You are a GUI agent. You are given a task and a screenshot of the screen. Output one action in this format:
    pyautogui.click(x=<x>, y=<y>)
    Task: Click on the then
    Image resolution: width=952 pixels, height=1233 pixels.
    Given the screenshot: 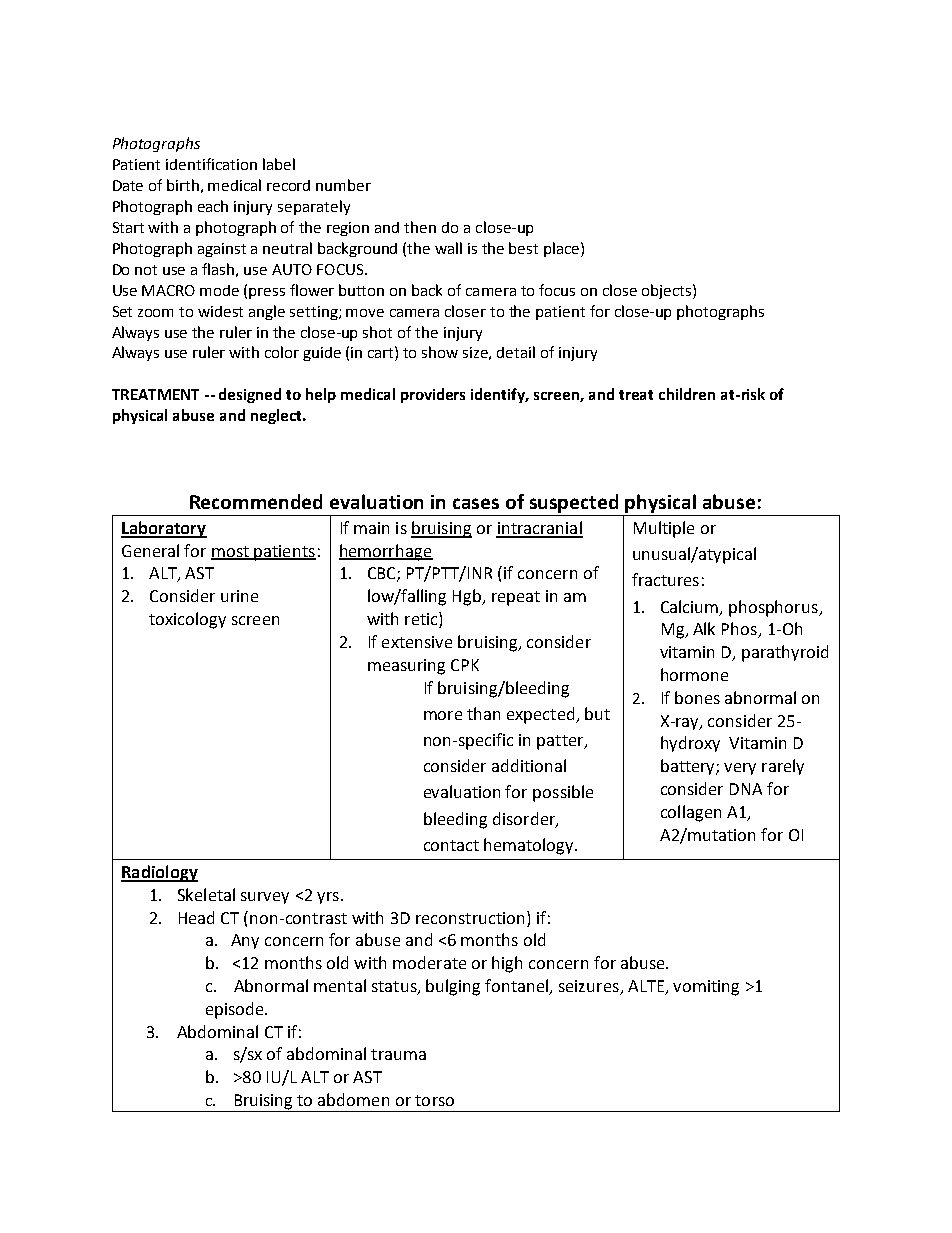 What is the action you would take?
    pyautogui.click(x=420, y=227)
